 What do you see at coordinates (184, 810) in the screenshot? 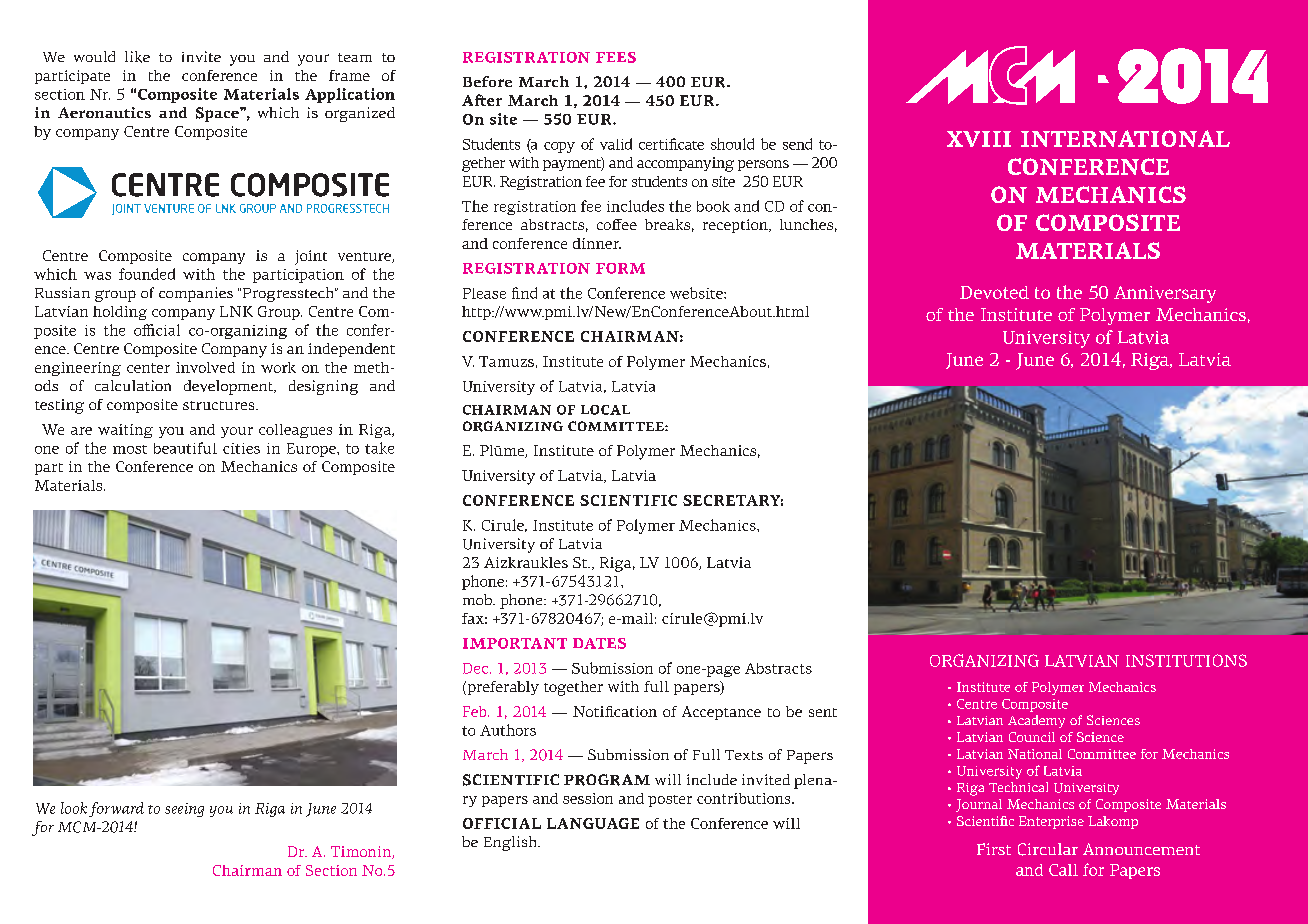
I see `seeing` at bounding box center [184, 810].
